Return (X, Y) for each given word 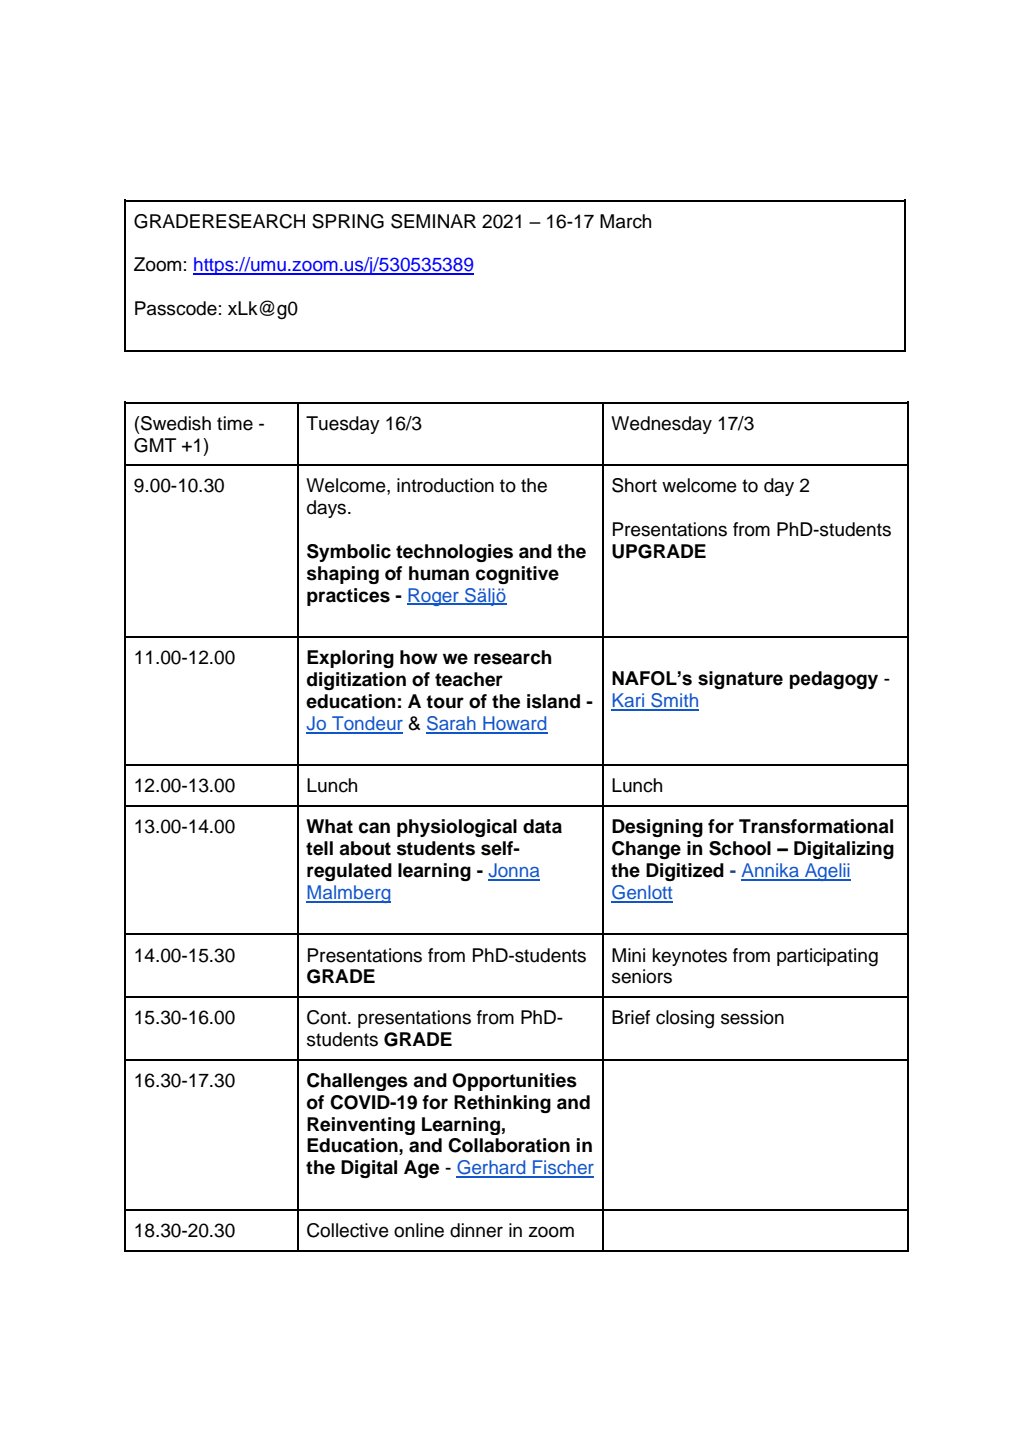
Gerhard (492, 1168)
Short (634, 485)
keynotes (690, 957)
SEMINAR (433, 221)
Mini (628, 955)
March (625, 221)
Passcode (176, 308)
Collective (348, 1230)
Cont (328, 1017)
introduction (445, 485)
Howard (514, 724)
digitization (356, 681)
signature (740, 680)
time (235, 423)
